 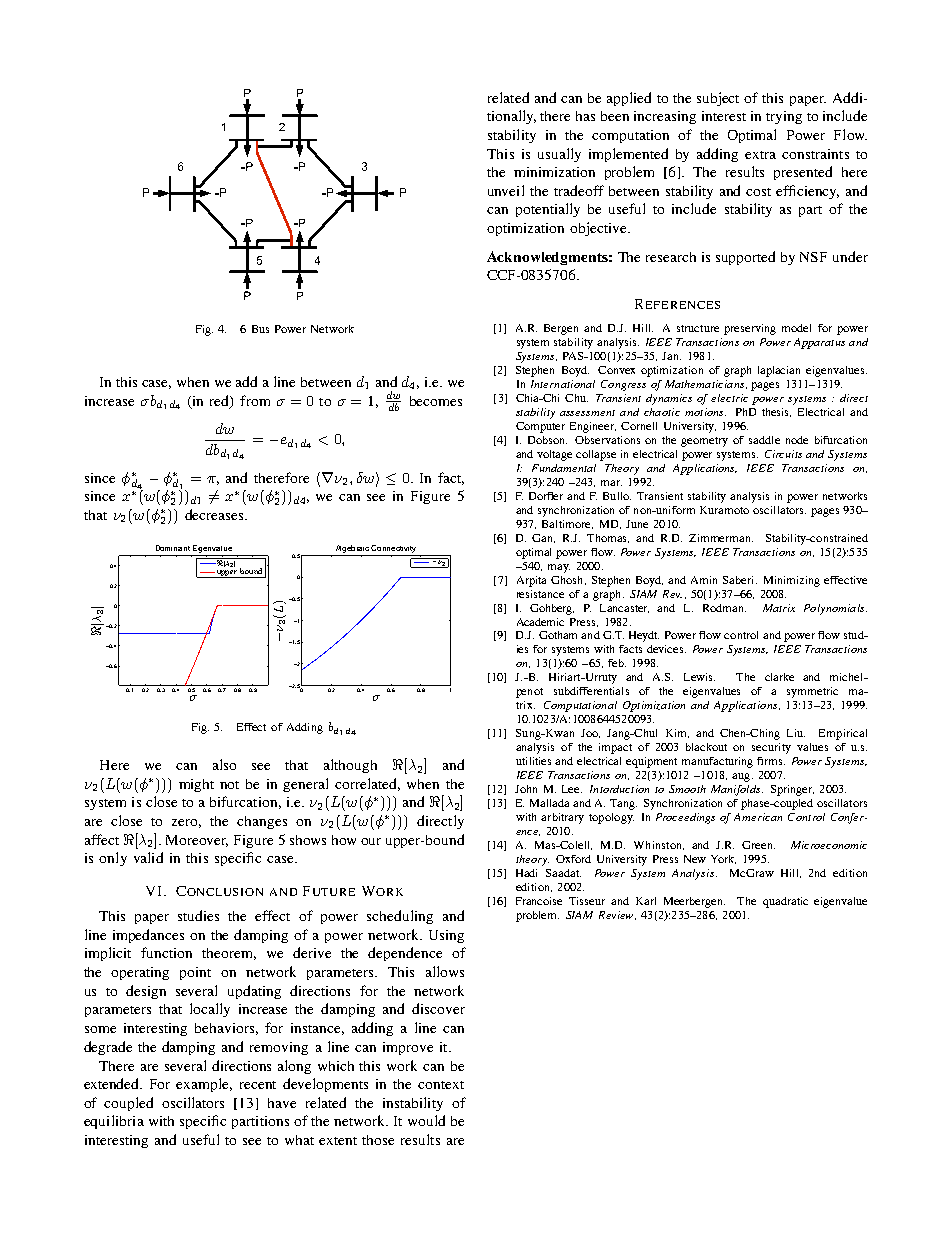 What do you see at coordinates (260, 329) in the image?
I see `Bus` at bounding box center [260, 329].
